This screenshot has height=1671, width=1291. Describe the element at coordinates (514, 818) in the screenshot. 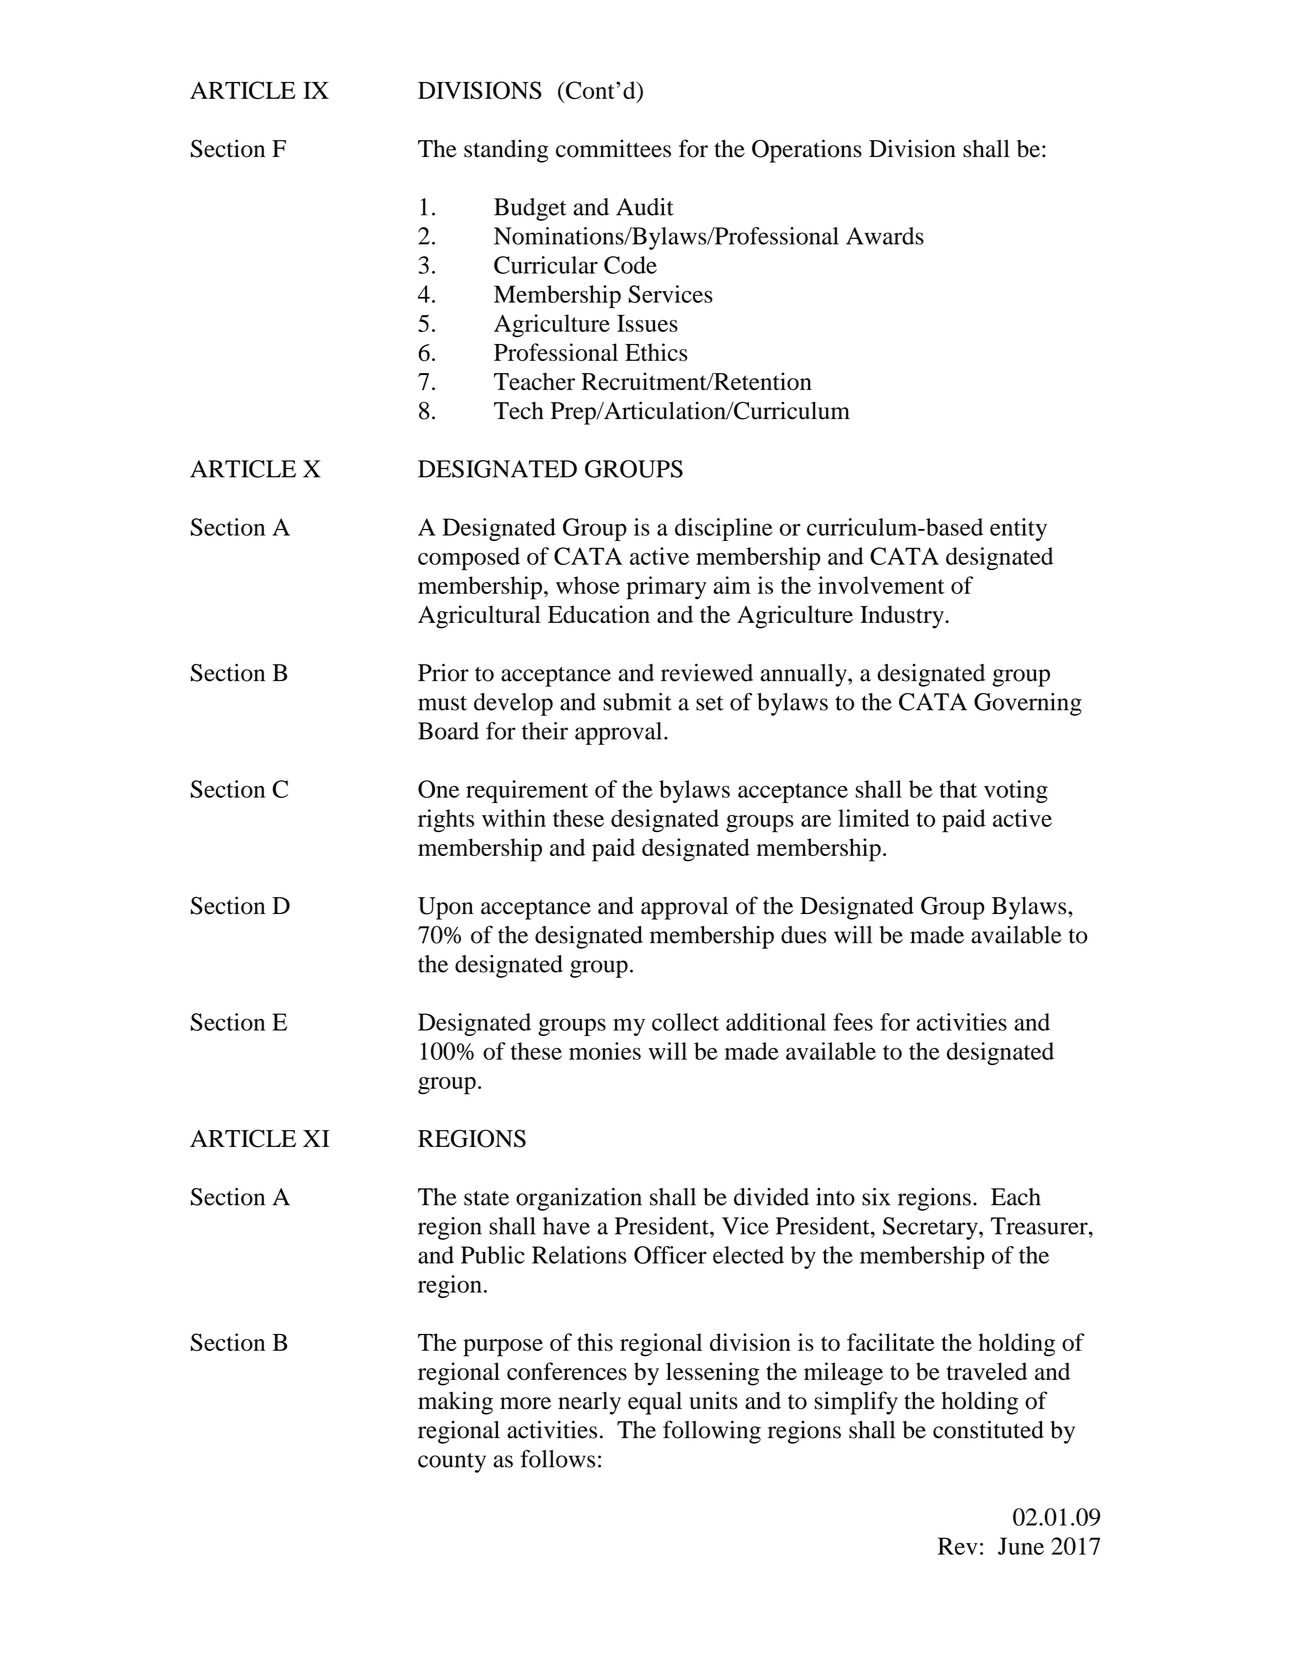

I see `within` at that location.
